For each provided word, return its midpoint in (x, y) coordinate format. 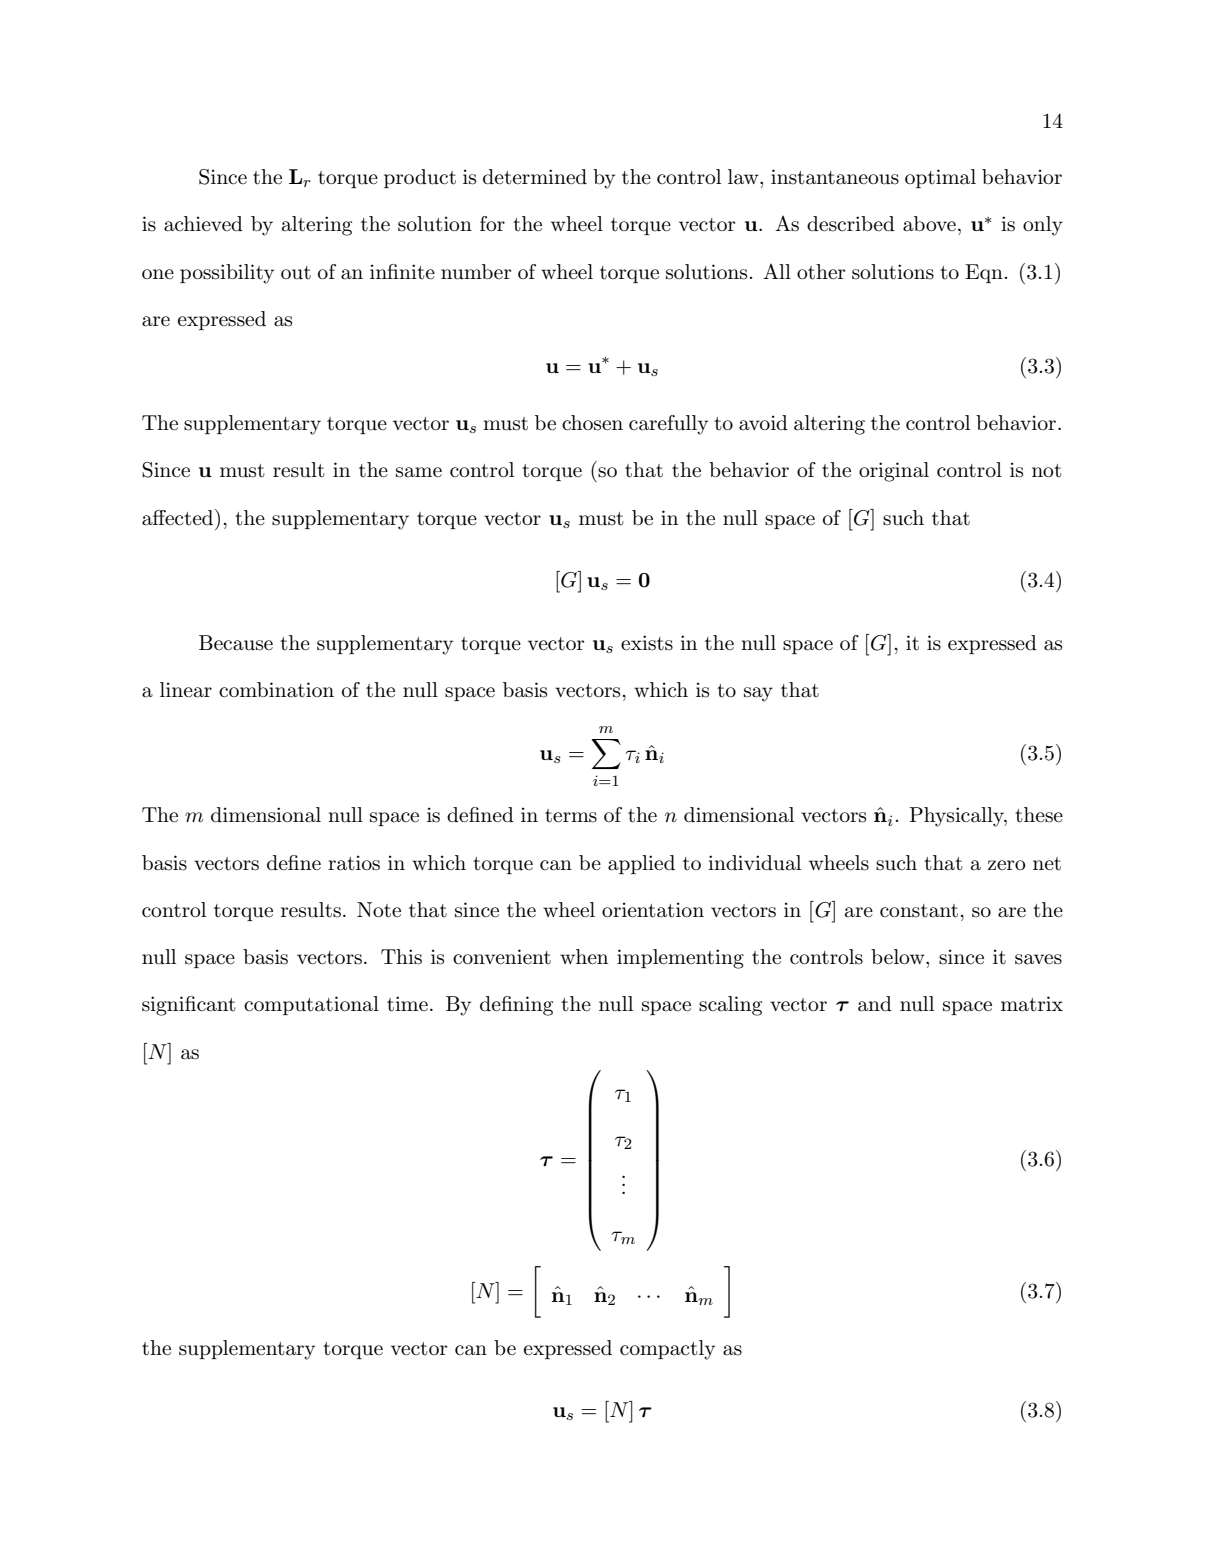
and (875, 1004)
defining (516, 1006)
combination (276, 690)
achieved (203, 224)
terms (571, 816)
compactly (667, 1350)
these (1039, 815)
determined (535, 177)
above (929, 224)
